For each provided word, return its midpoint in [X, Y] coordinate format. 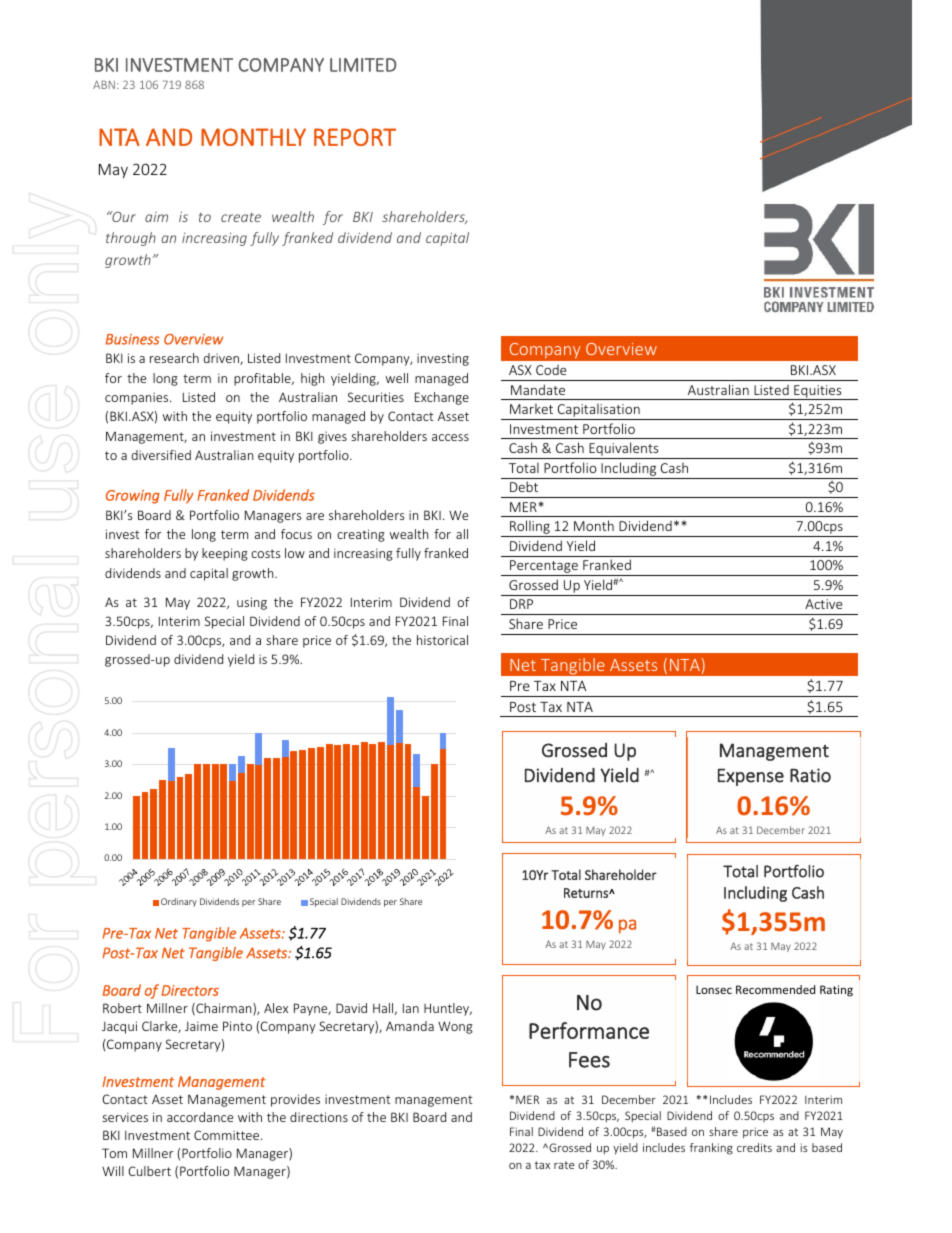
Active [824, 604]
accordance [200, 1117]
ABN [104, 84]
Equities [818, 392]
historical [442, 640]
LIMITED [363, 65]
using [252, 603]
